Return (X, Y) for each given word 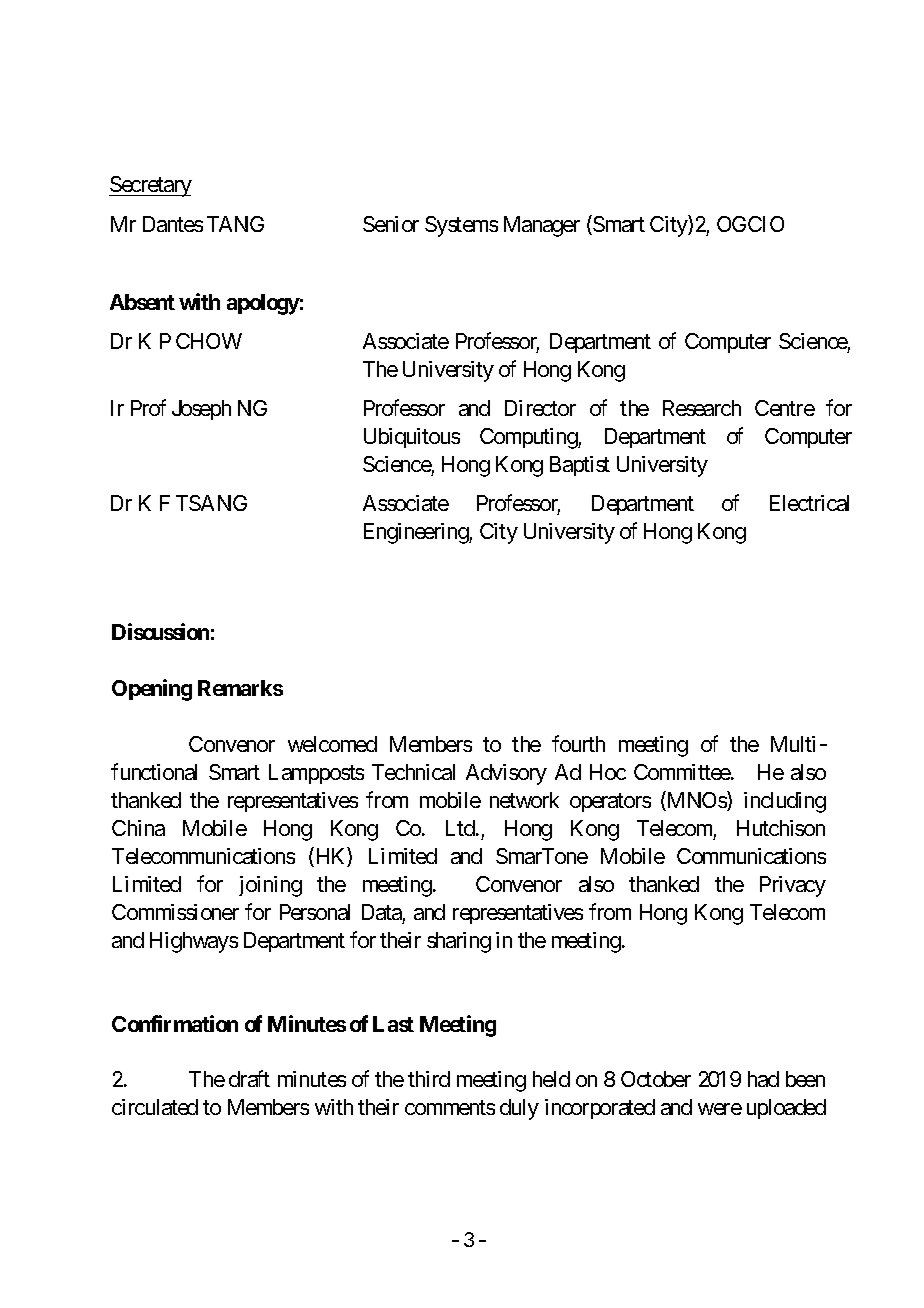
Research (702, 408)
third (429, 1079)
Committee (683, 772)
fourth (578, 743)
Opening (152, 690)
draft (249, 1078)
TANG (235, 224)
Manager (542, 226)
